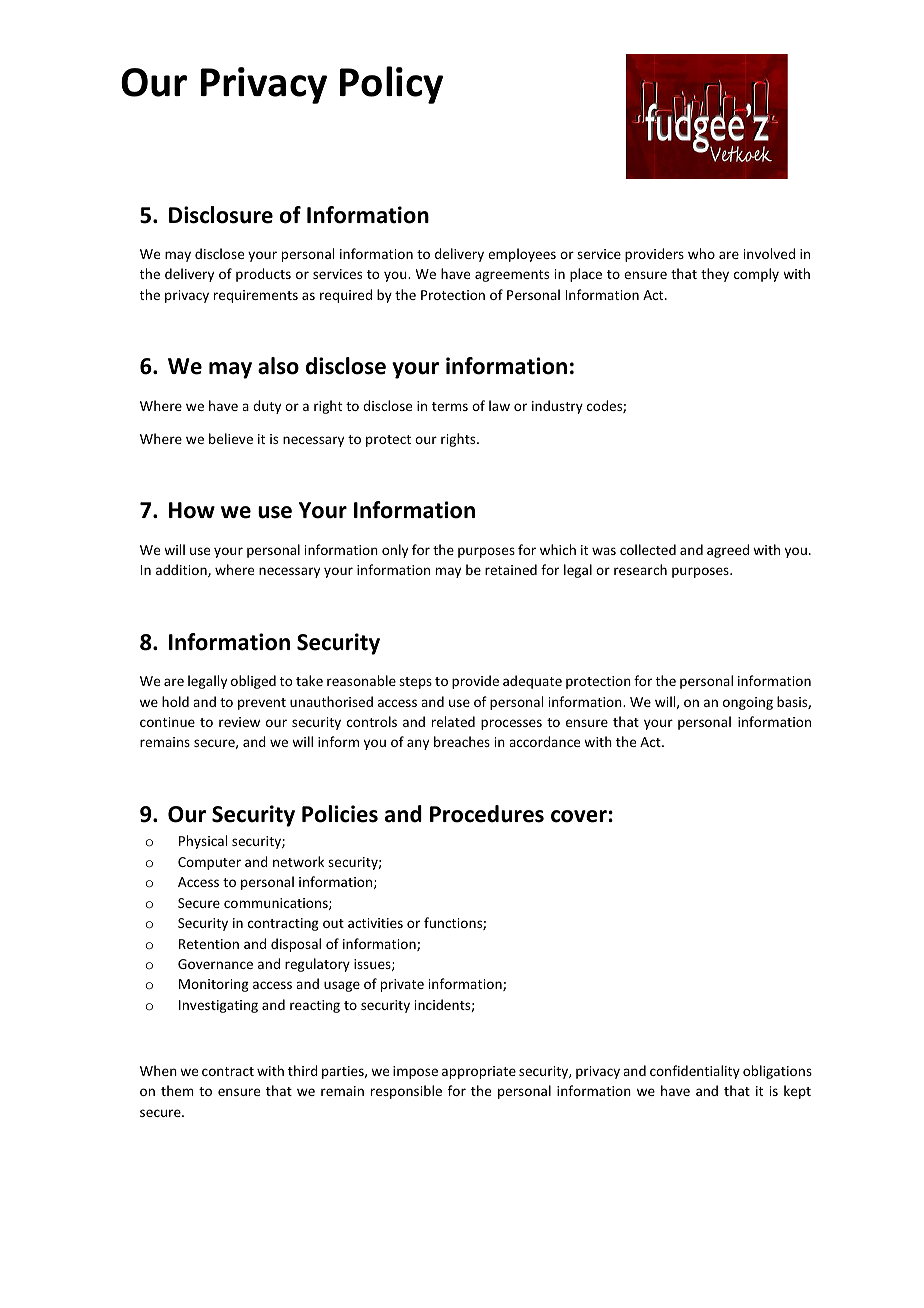 The image size is (924, 1308). Describe the element at coordinates (479, 1072) in the page. I see `appropriate` at that location.
